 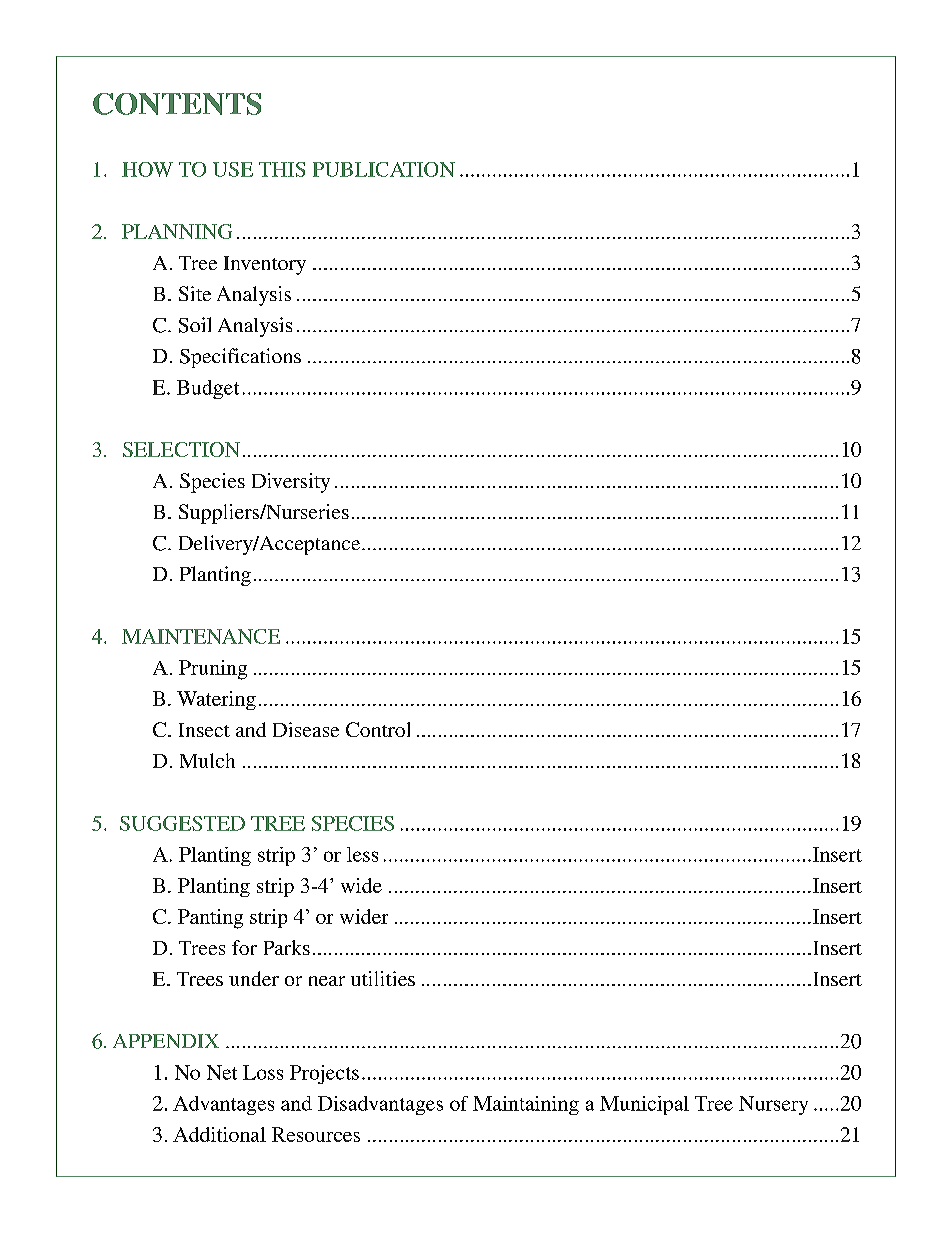 What do you see at coordinates (378, 729) in the image?
I see `Control` at bounding box center [378, 729].
